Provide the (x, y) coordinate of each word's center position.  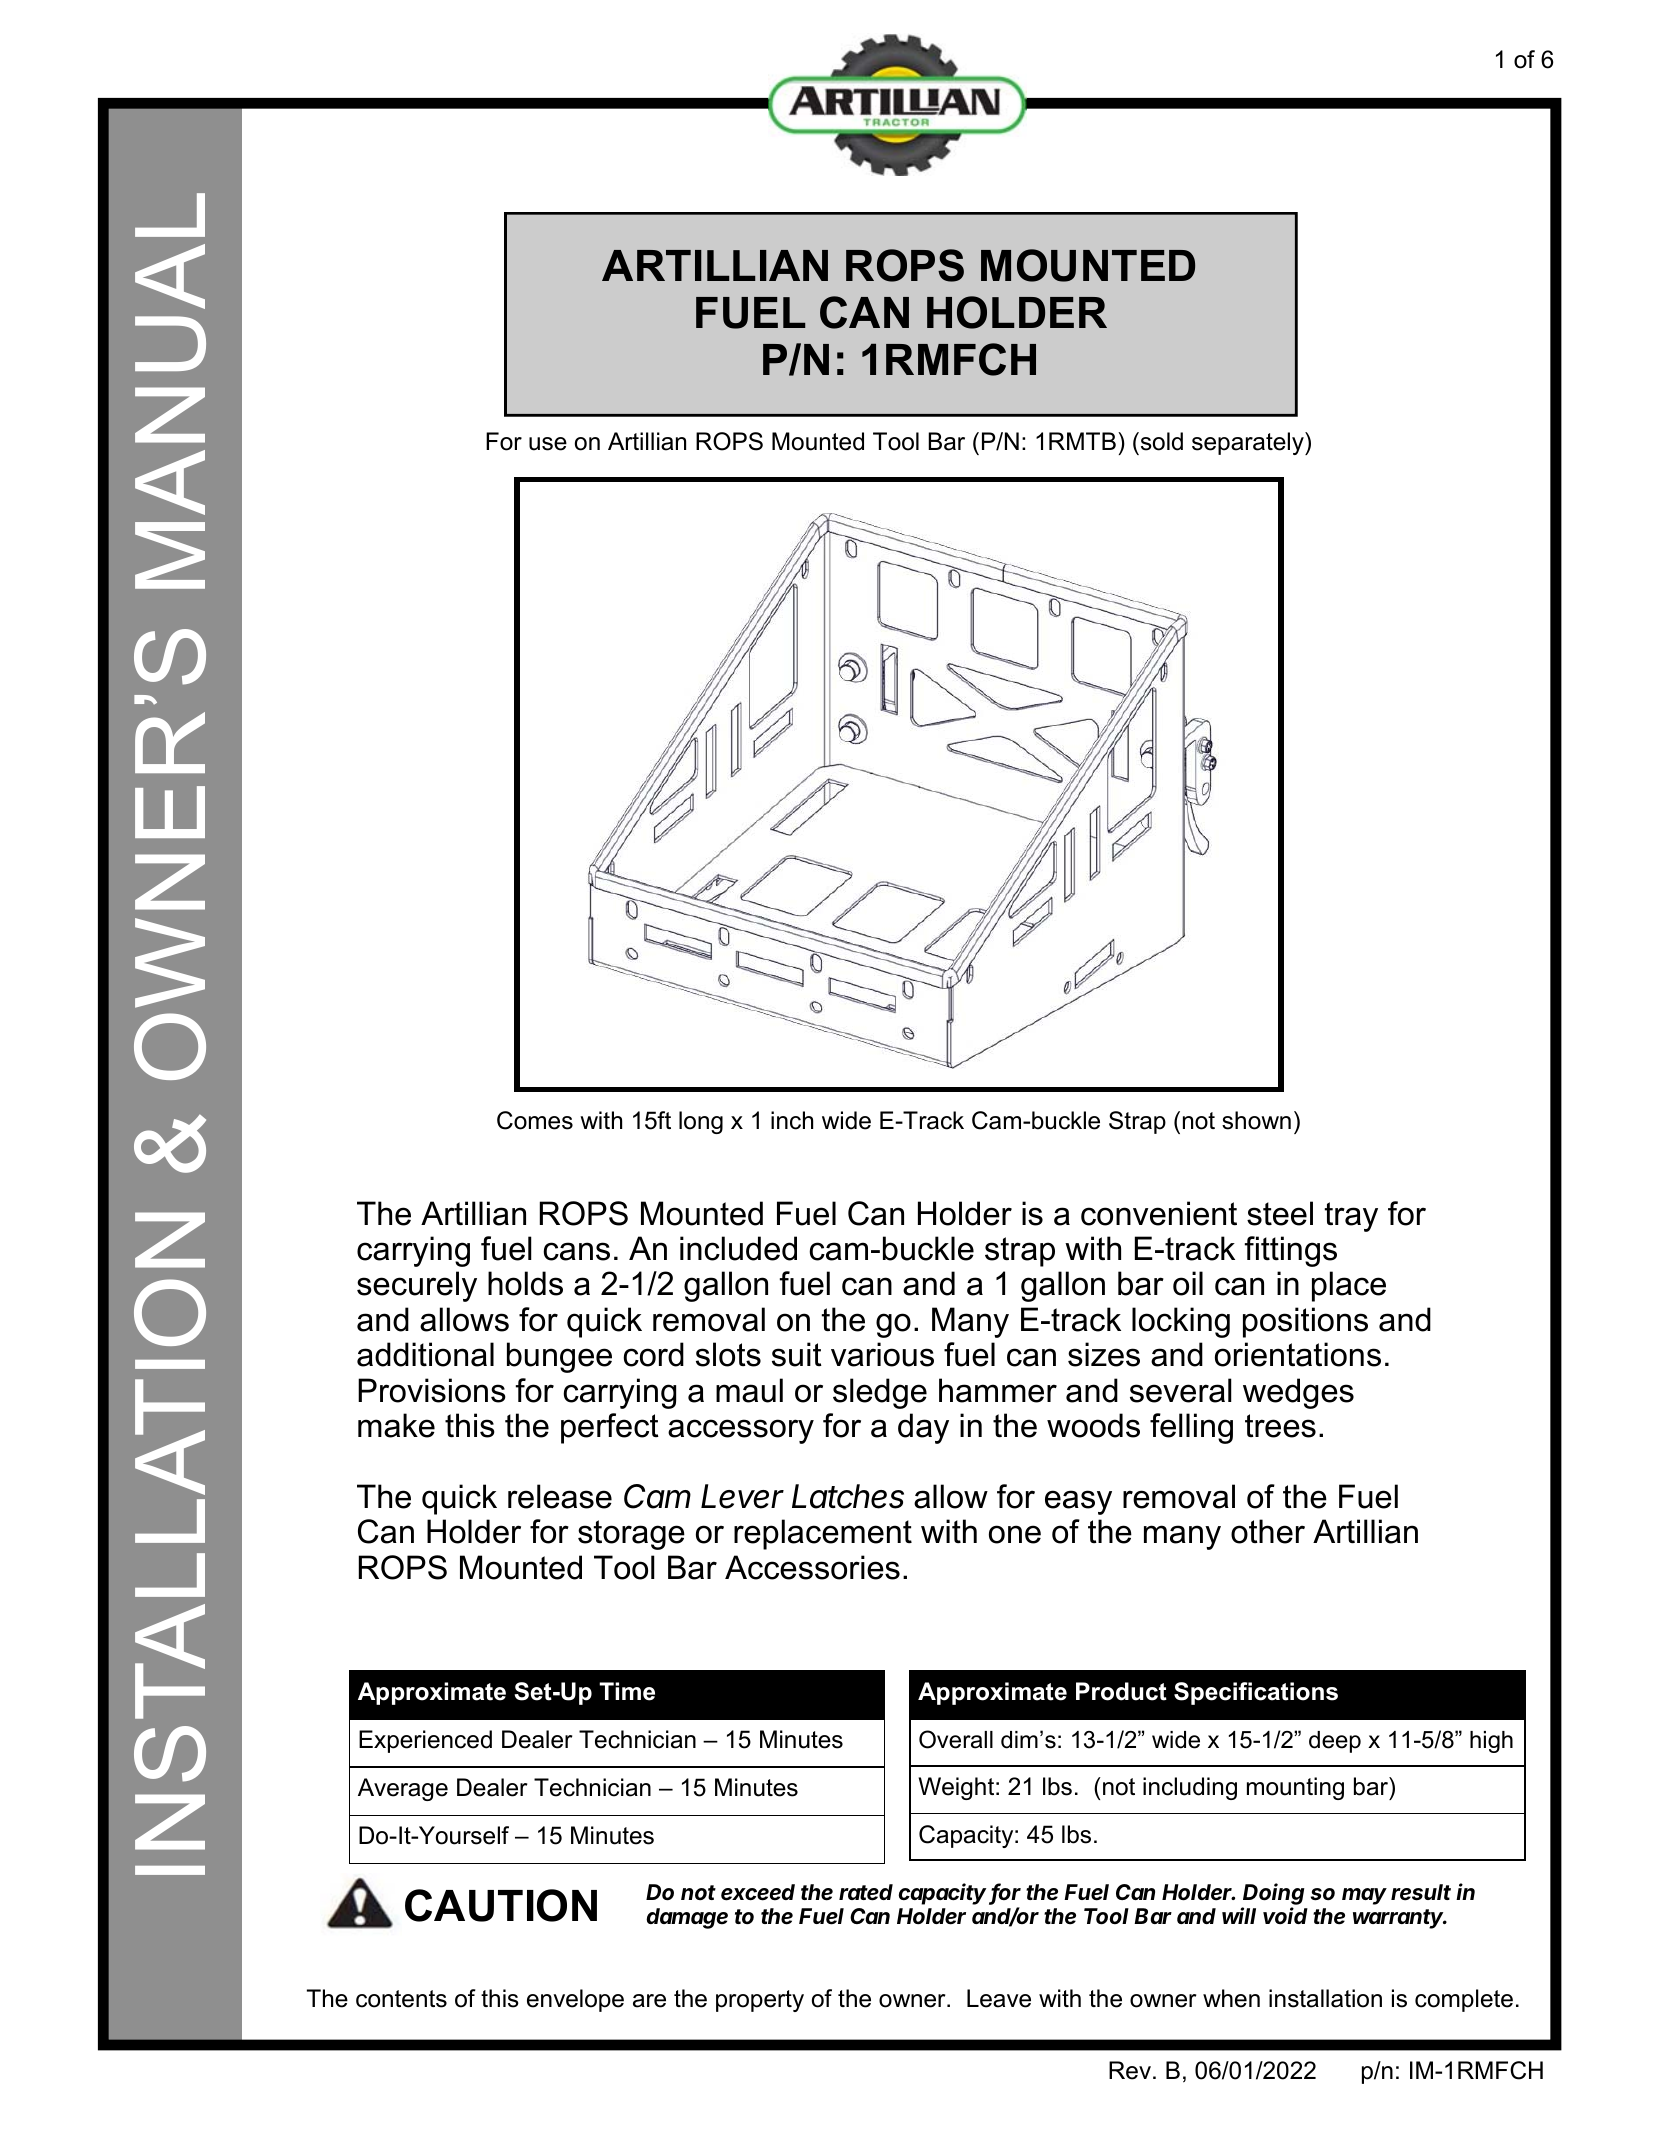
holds (525, 1283)
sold (1160, 441)
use (548, 444)
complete (1464, 2000)
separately (1249, 443)
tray (1351, 1217)
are (649, 2001)
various (882, 1354)
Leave (999, 1998)
